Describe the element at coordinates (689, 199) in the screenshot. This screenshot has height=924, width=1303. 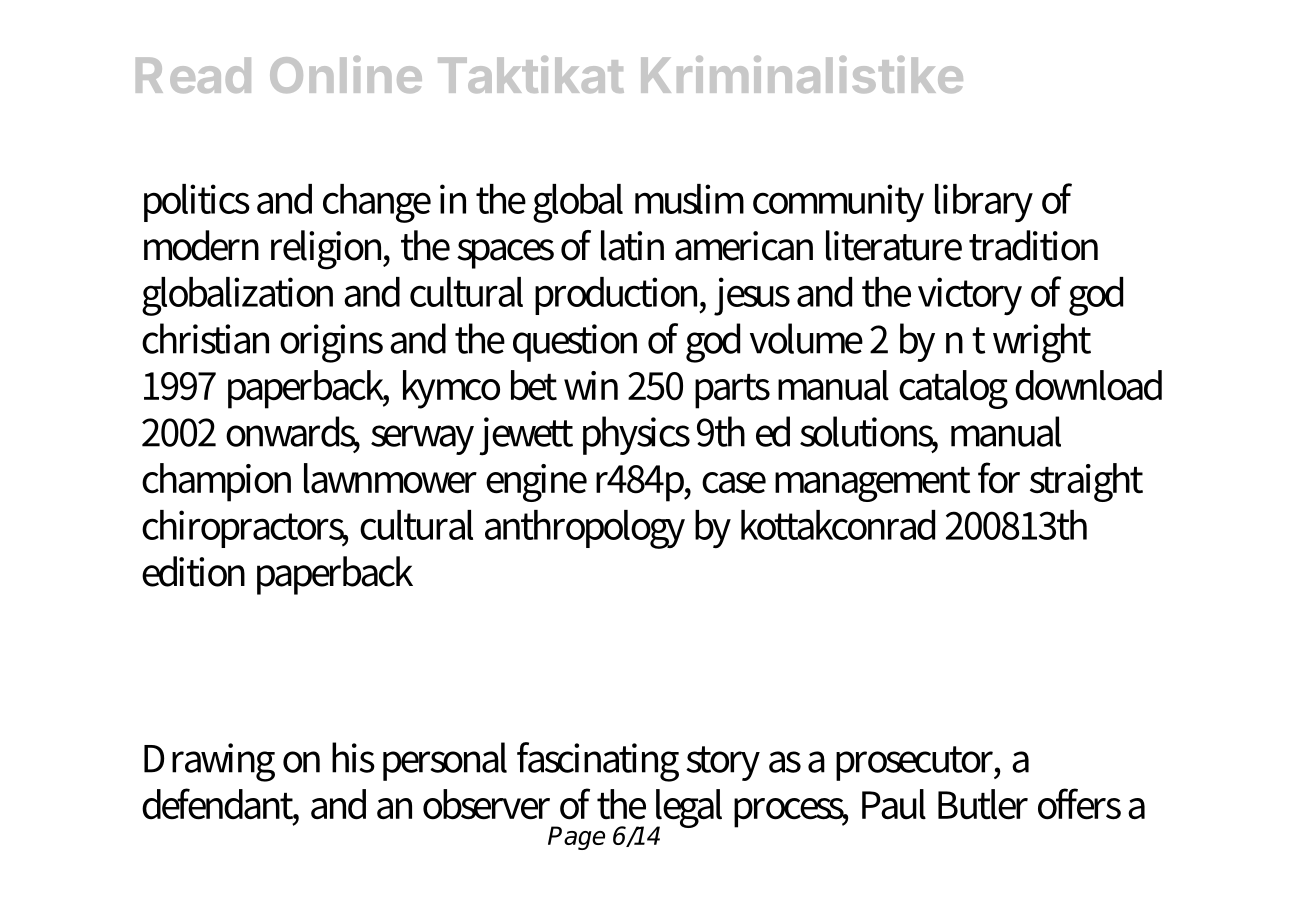
I see `muslim` at that location.
